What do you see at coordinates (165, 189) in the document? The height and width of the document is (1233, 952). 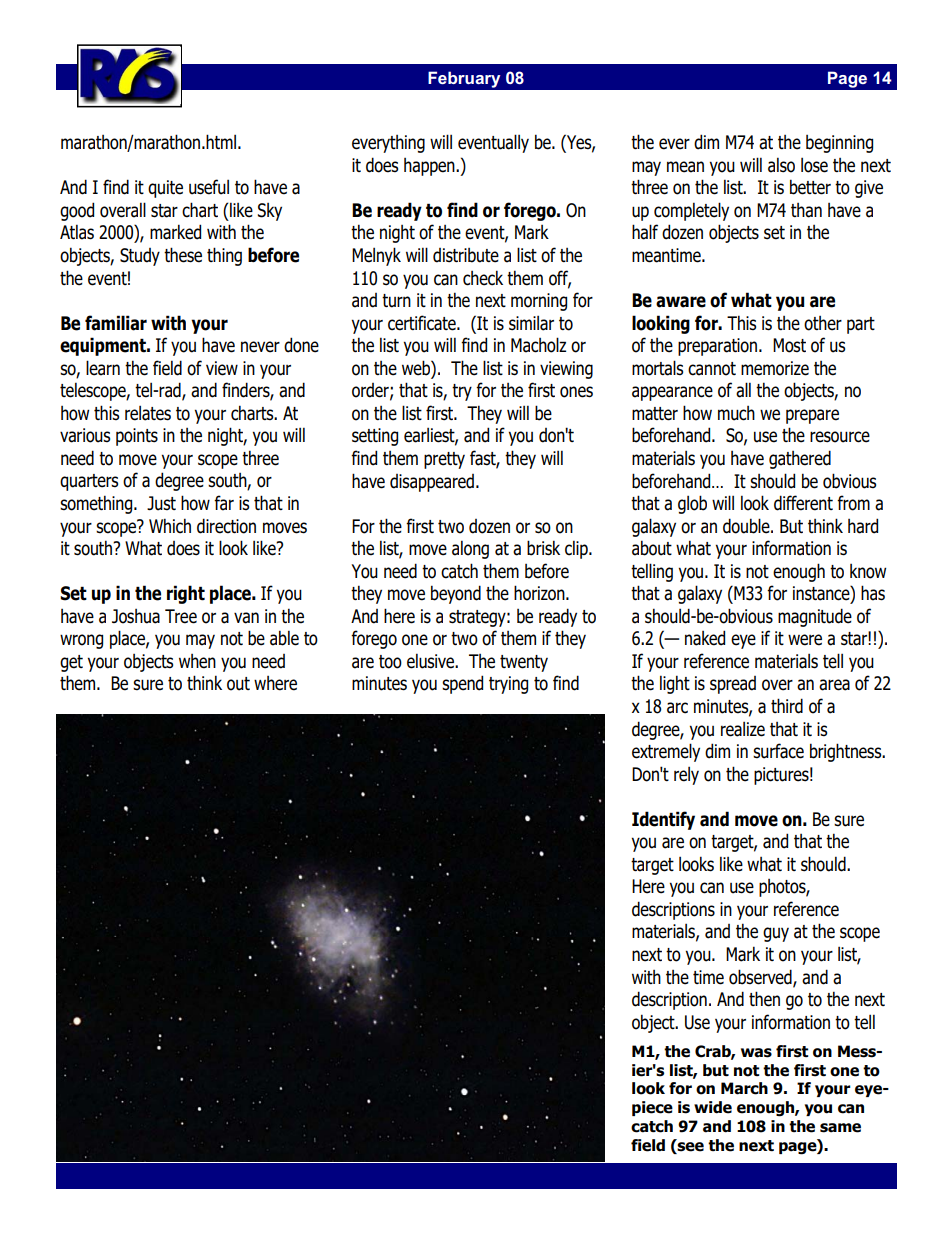 I see `quite` at bounding box center [165, 189].
